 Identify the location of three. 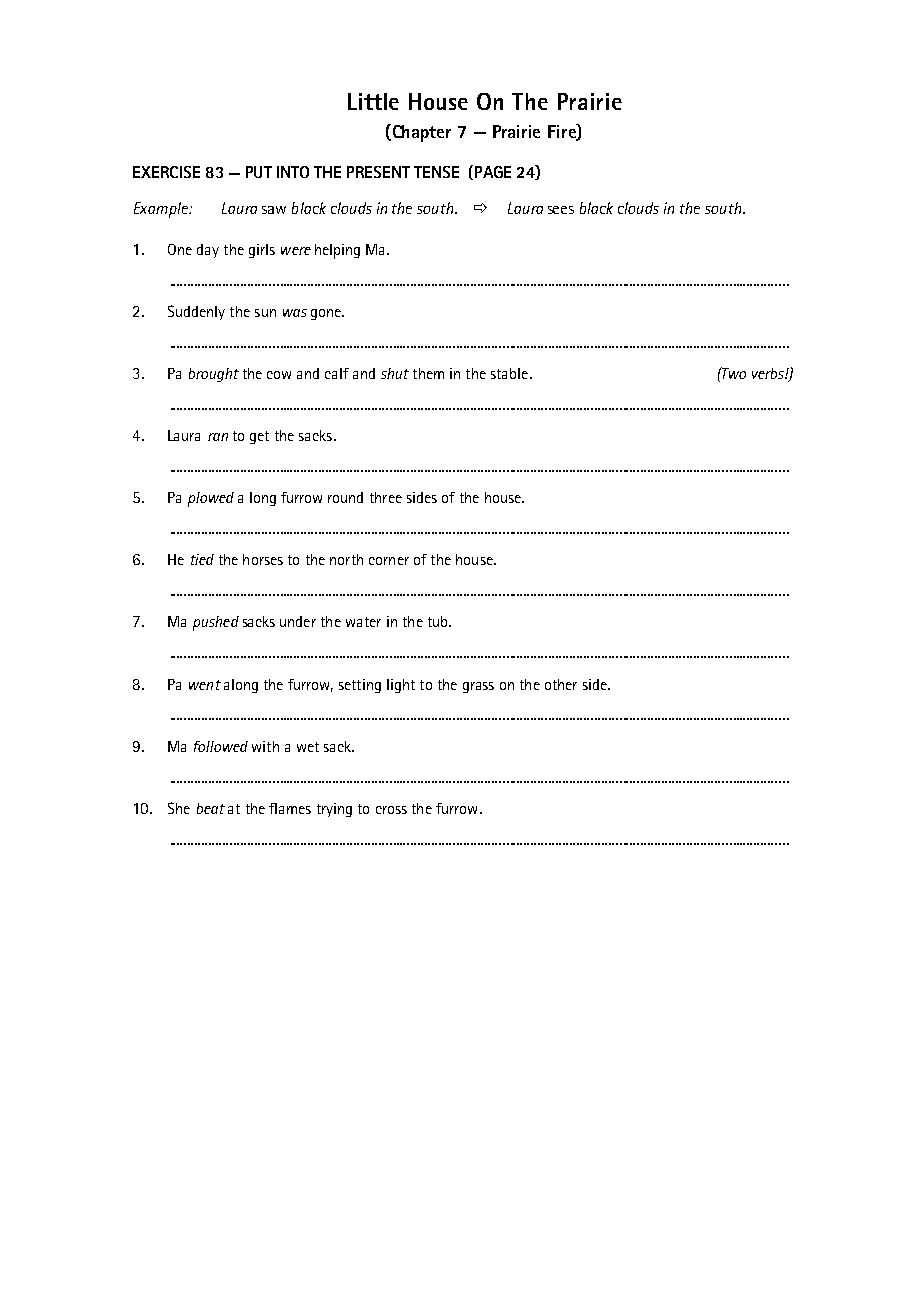
(386, 497).
